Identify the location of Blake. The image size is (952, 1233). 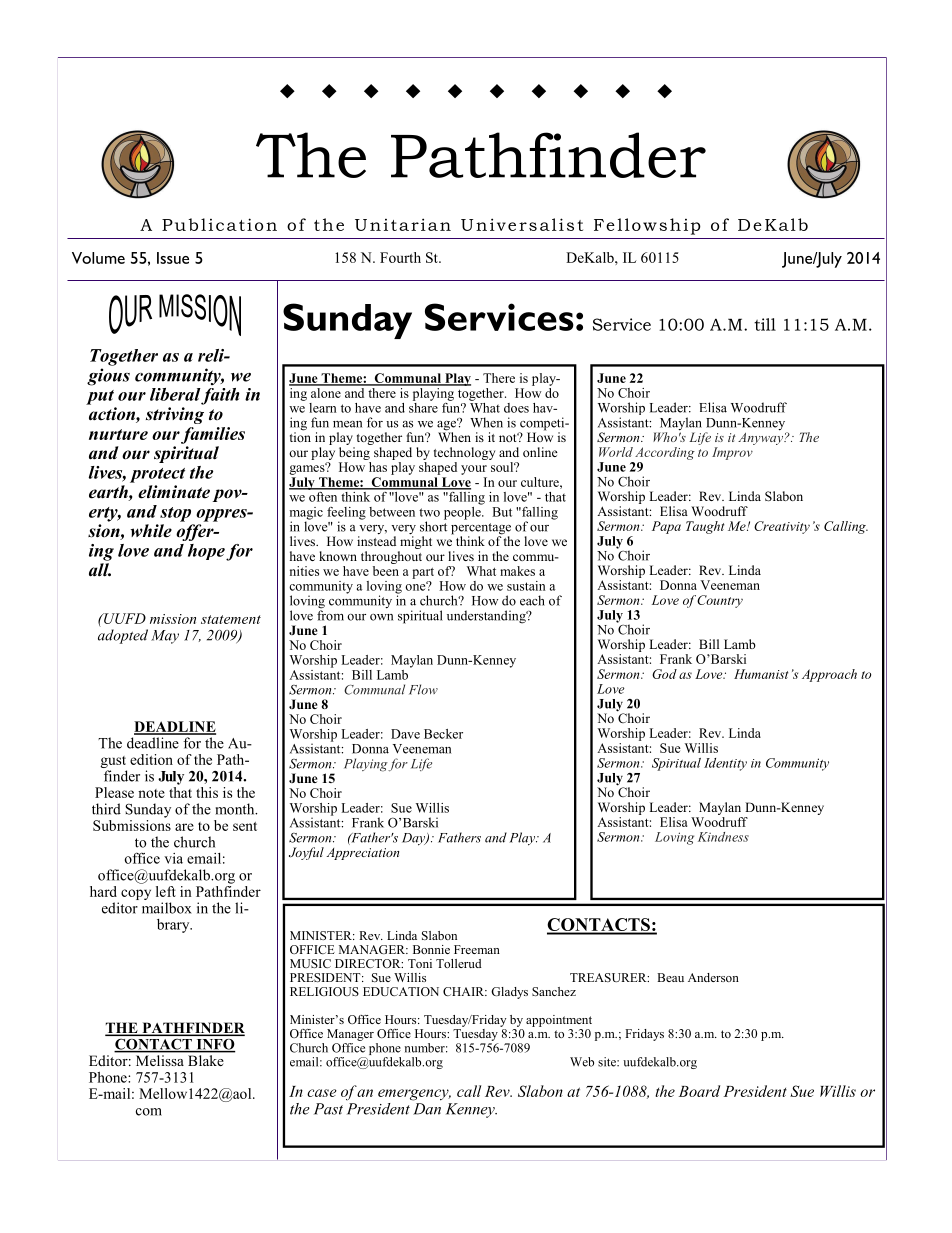
(206, 1060).
